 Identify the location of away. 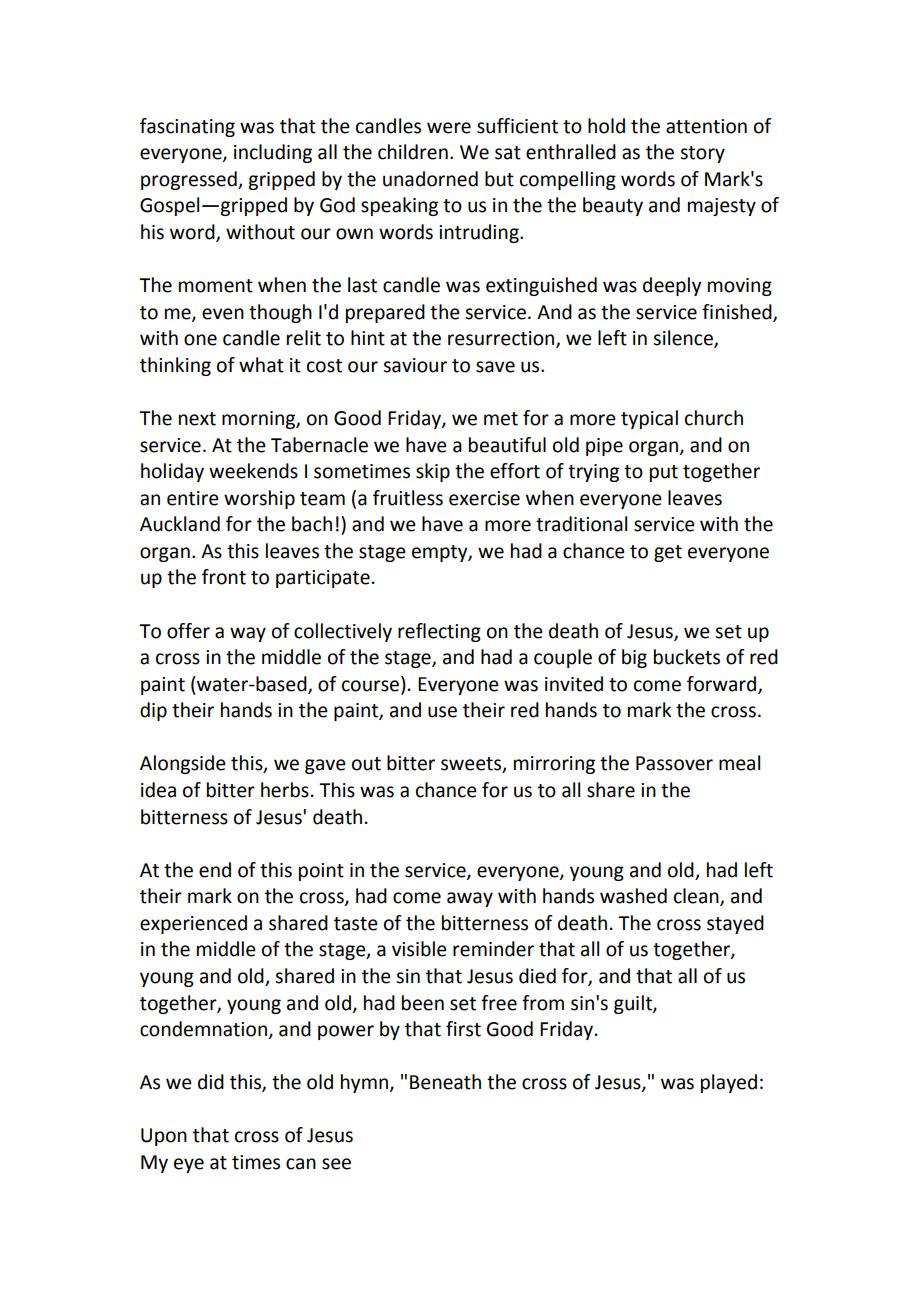
(470, 899).
